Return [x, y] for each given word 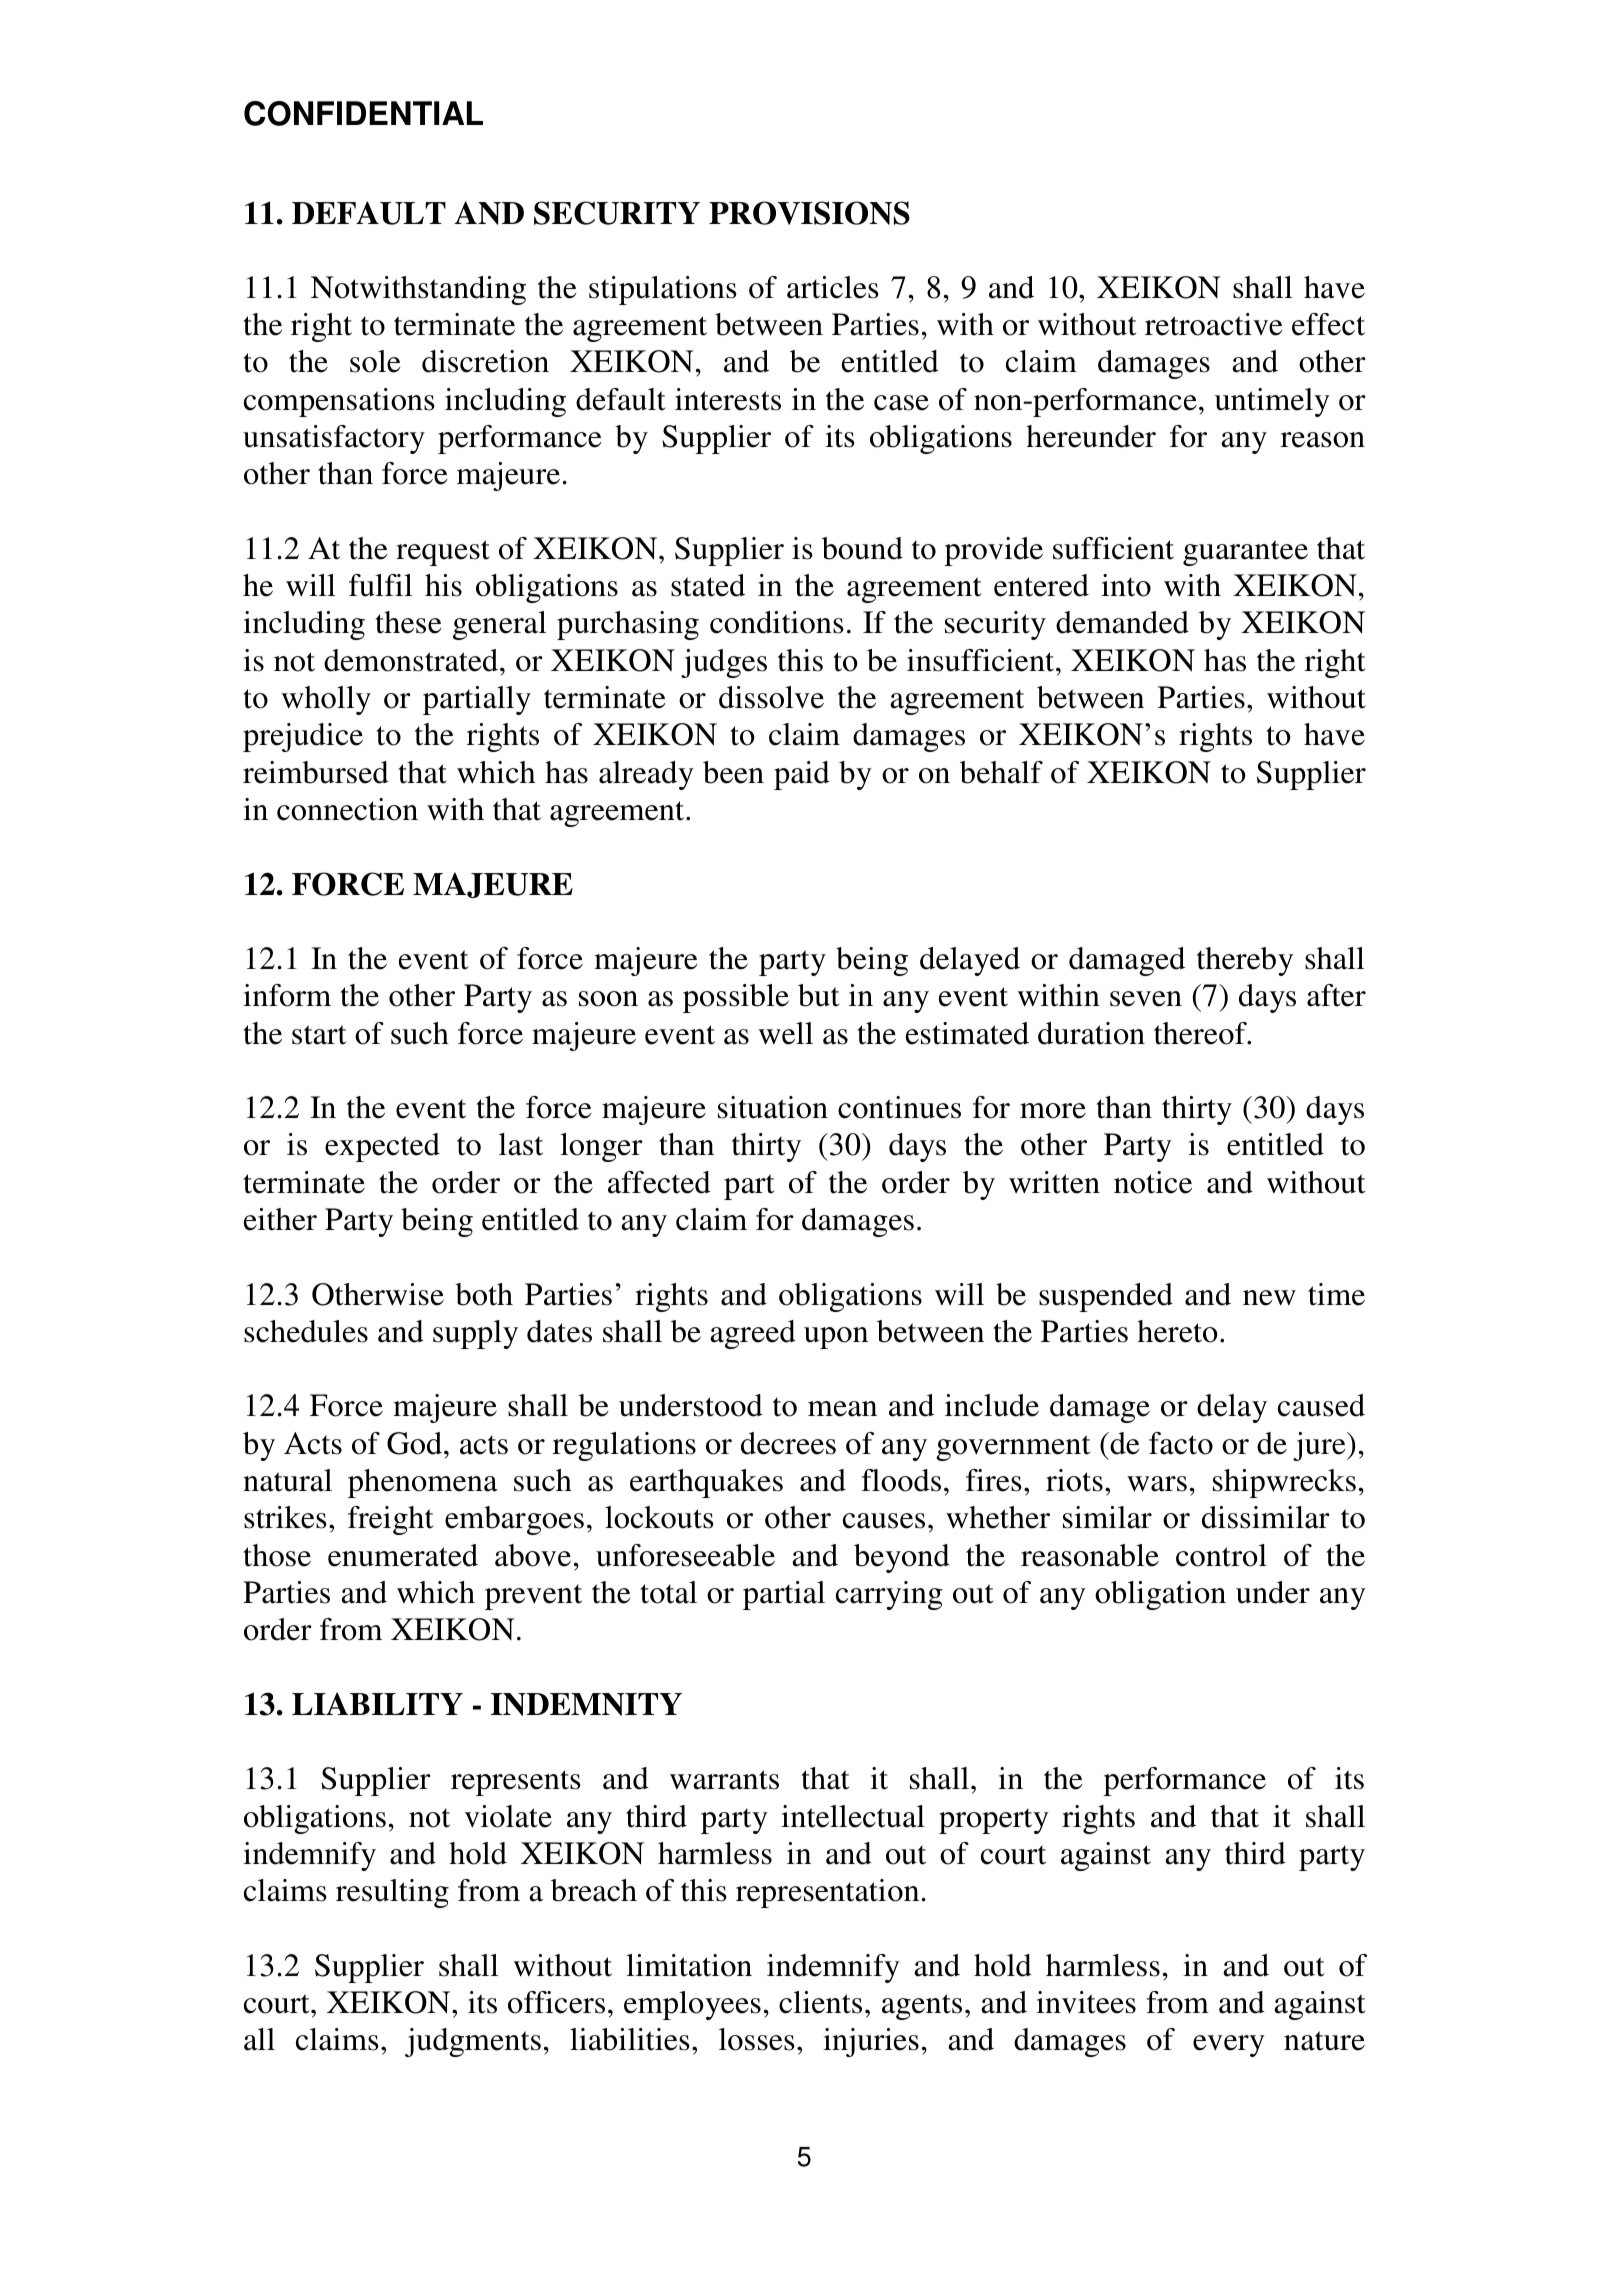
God [416, 1443]
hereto [1177, 1331]
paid [802, 775]
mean [842, 1409]
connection [347, 809]
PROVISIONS [809, 213]
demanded [1122, 622]
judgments [473, 2042]
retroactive [1213, 324]
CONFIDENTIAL [363, 113]
